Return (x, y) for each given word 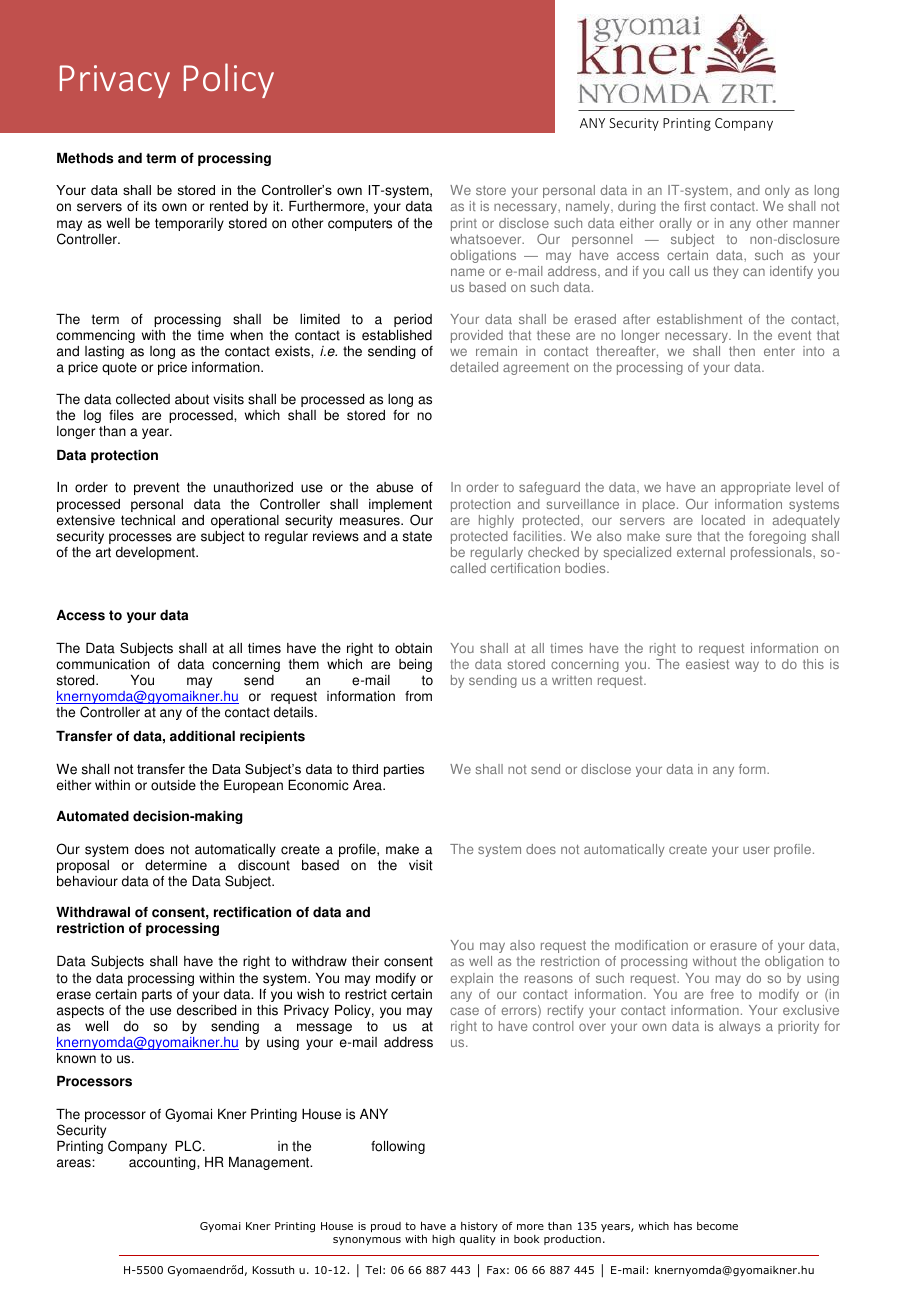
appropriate (755, 488)
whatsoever (487, 239)
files (121, 415)
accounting (163, 1163)
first (695, 206)
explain (471, 979)
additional (202, 736)
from (418, 696)
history (479, 1227)
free (722, 994)
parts (157, 995)
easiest (707, 664)
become (717, 1226)
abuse (394, 487)
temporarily (189, 224)
